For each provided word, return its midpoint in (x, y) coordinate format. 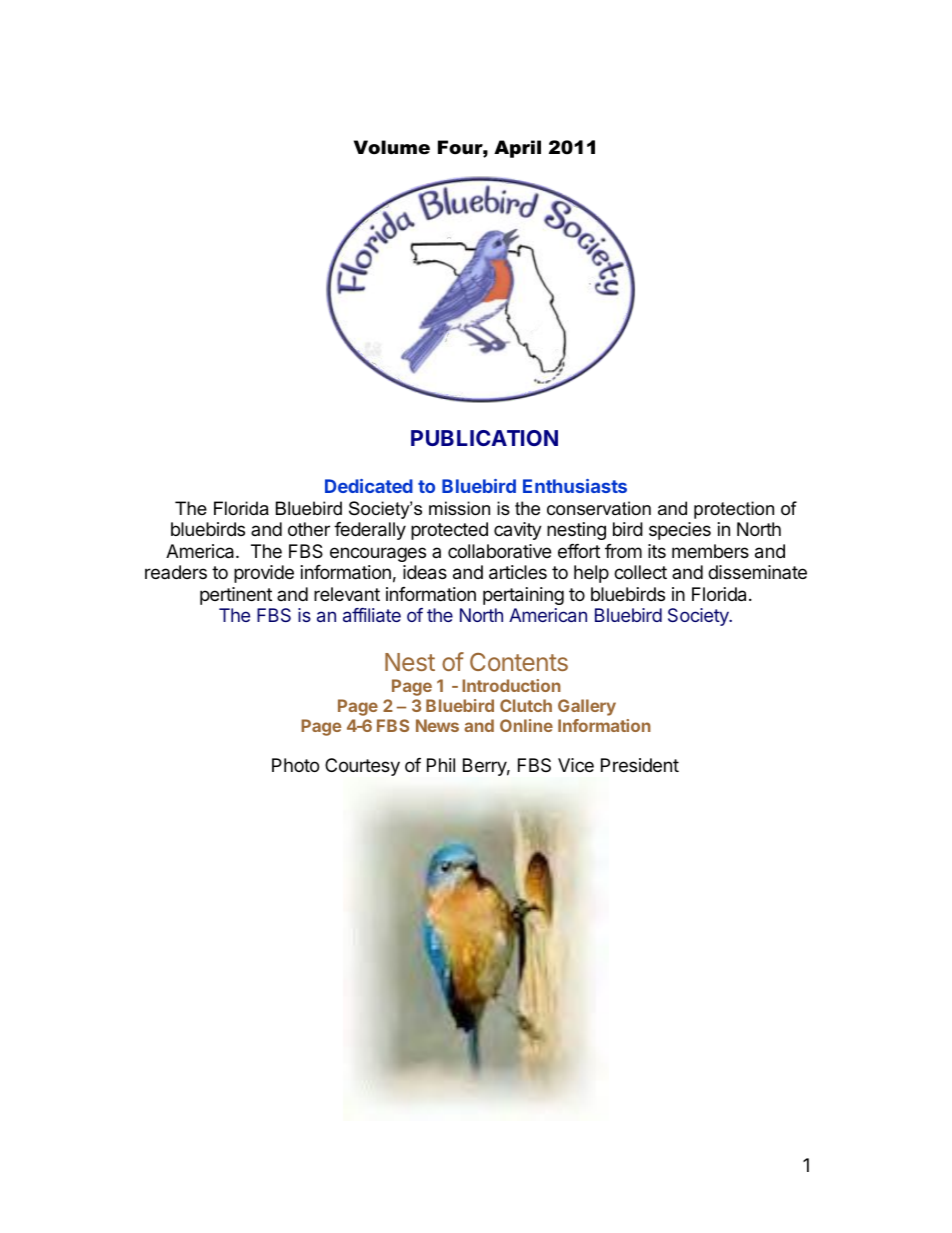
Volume (392, 147)
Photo (295, 765)
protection (734, 510)
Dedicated (369, 486)
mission (459, 508)
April (517, 149)
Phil (441, 765)
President (640, 765)
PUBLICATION (484, 438)
